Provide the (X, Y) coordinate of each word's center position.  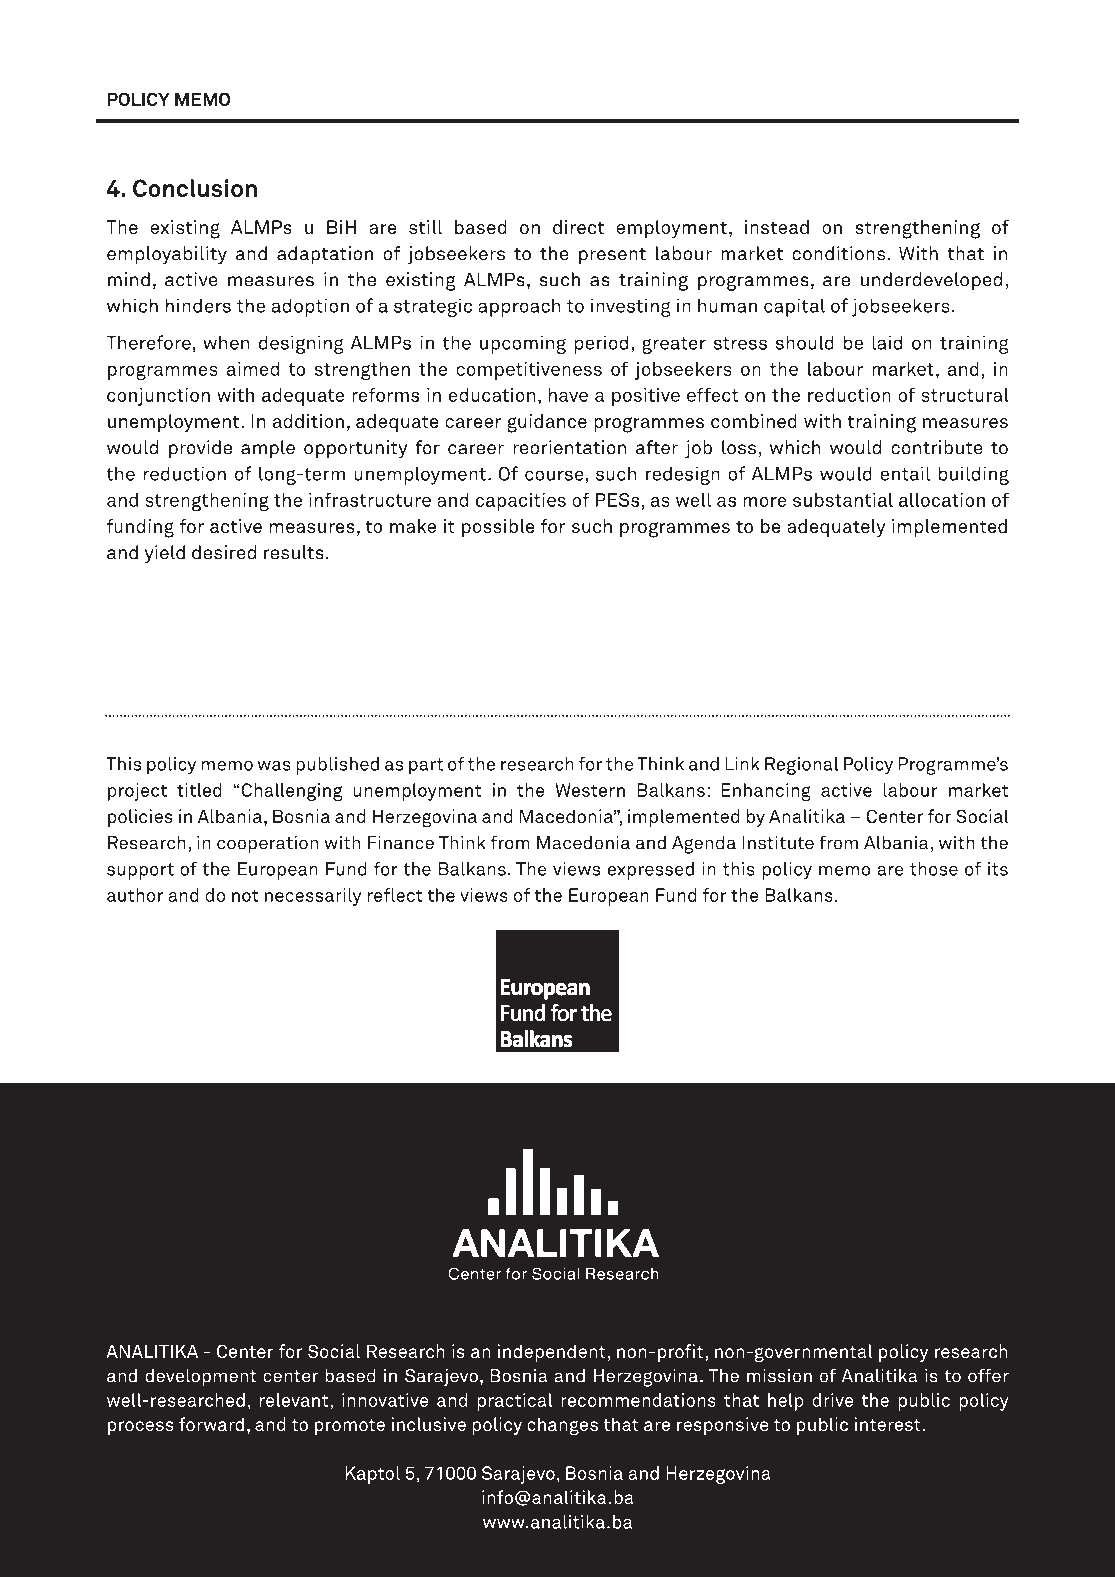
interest (888, 1424)
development (201, 1377)
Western (590, 790)
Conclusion (195, 188)
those (934, 869)
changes (562, 1426)
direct (578, 227)
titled (199, 790)
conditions (840, 253)
